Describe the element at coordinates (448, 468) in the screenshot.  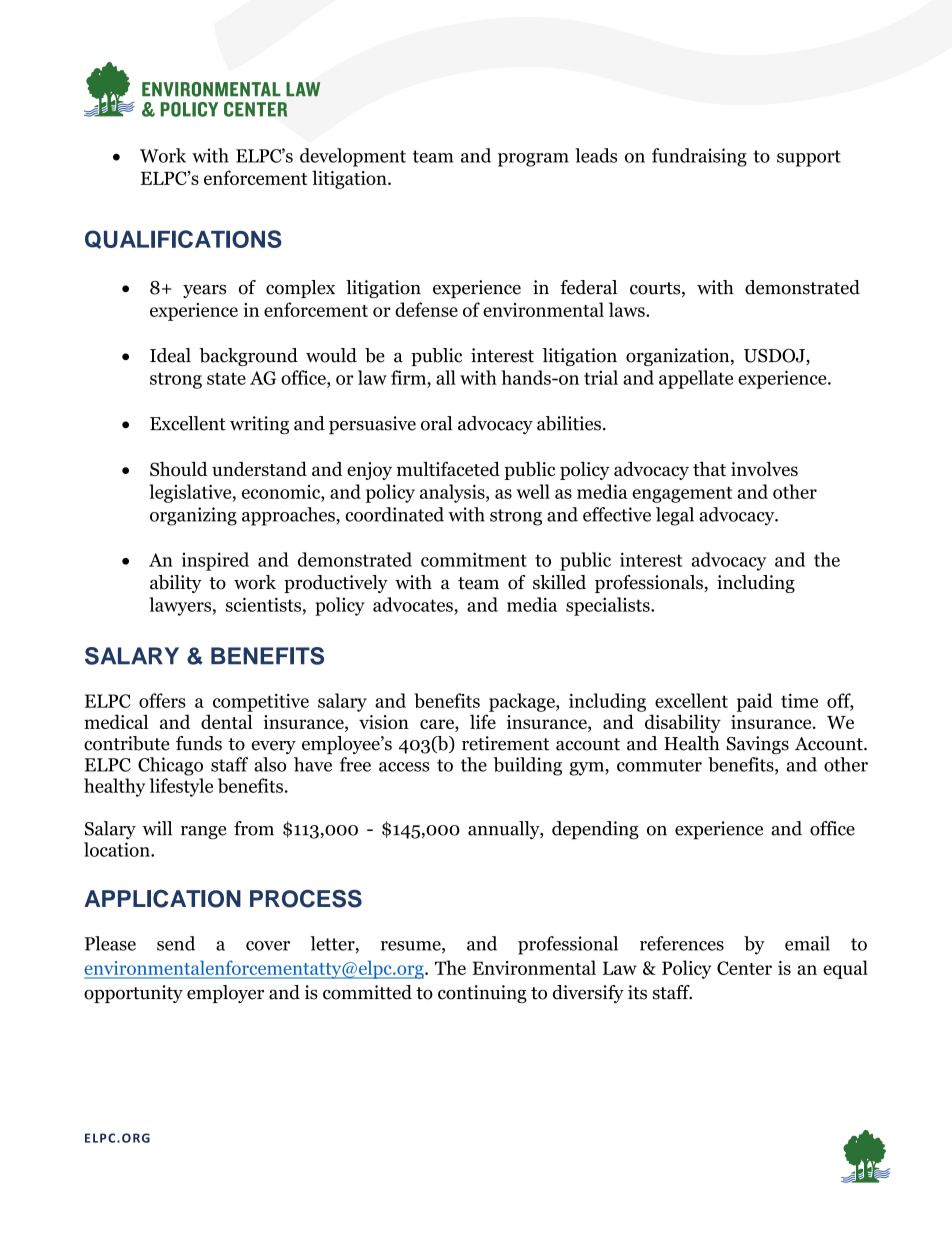
I see `multifaceted` at that location.
